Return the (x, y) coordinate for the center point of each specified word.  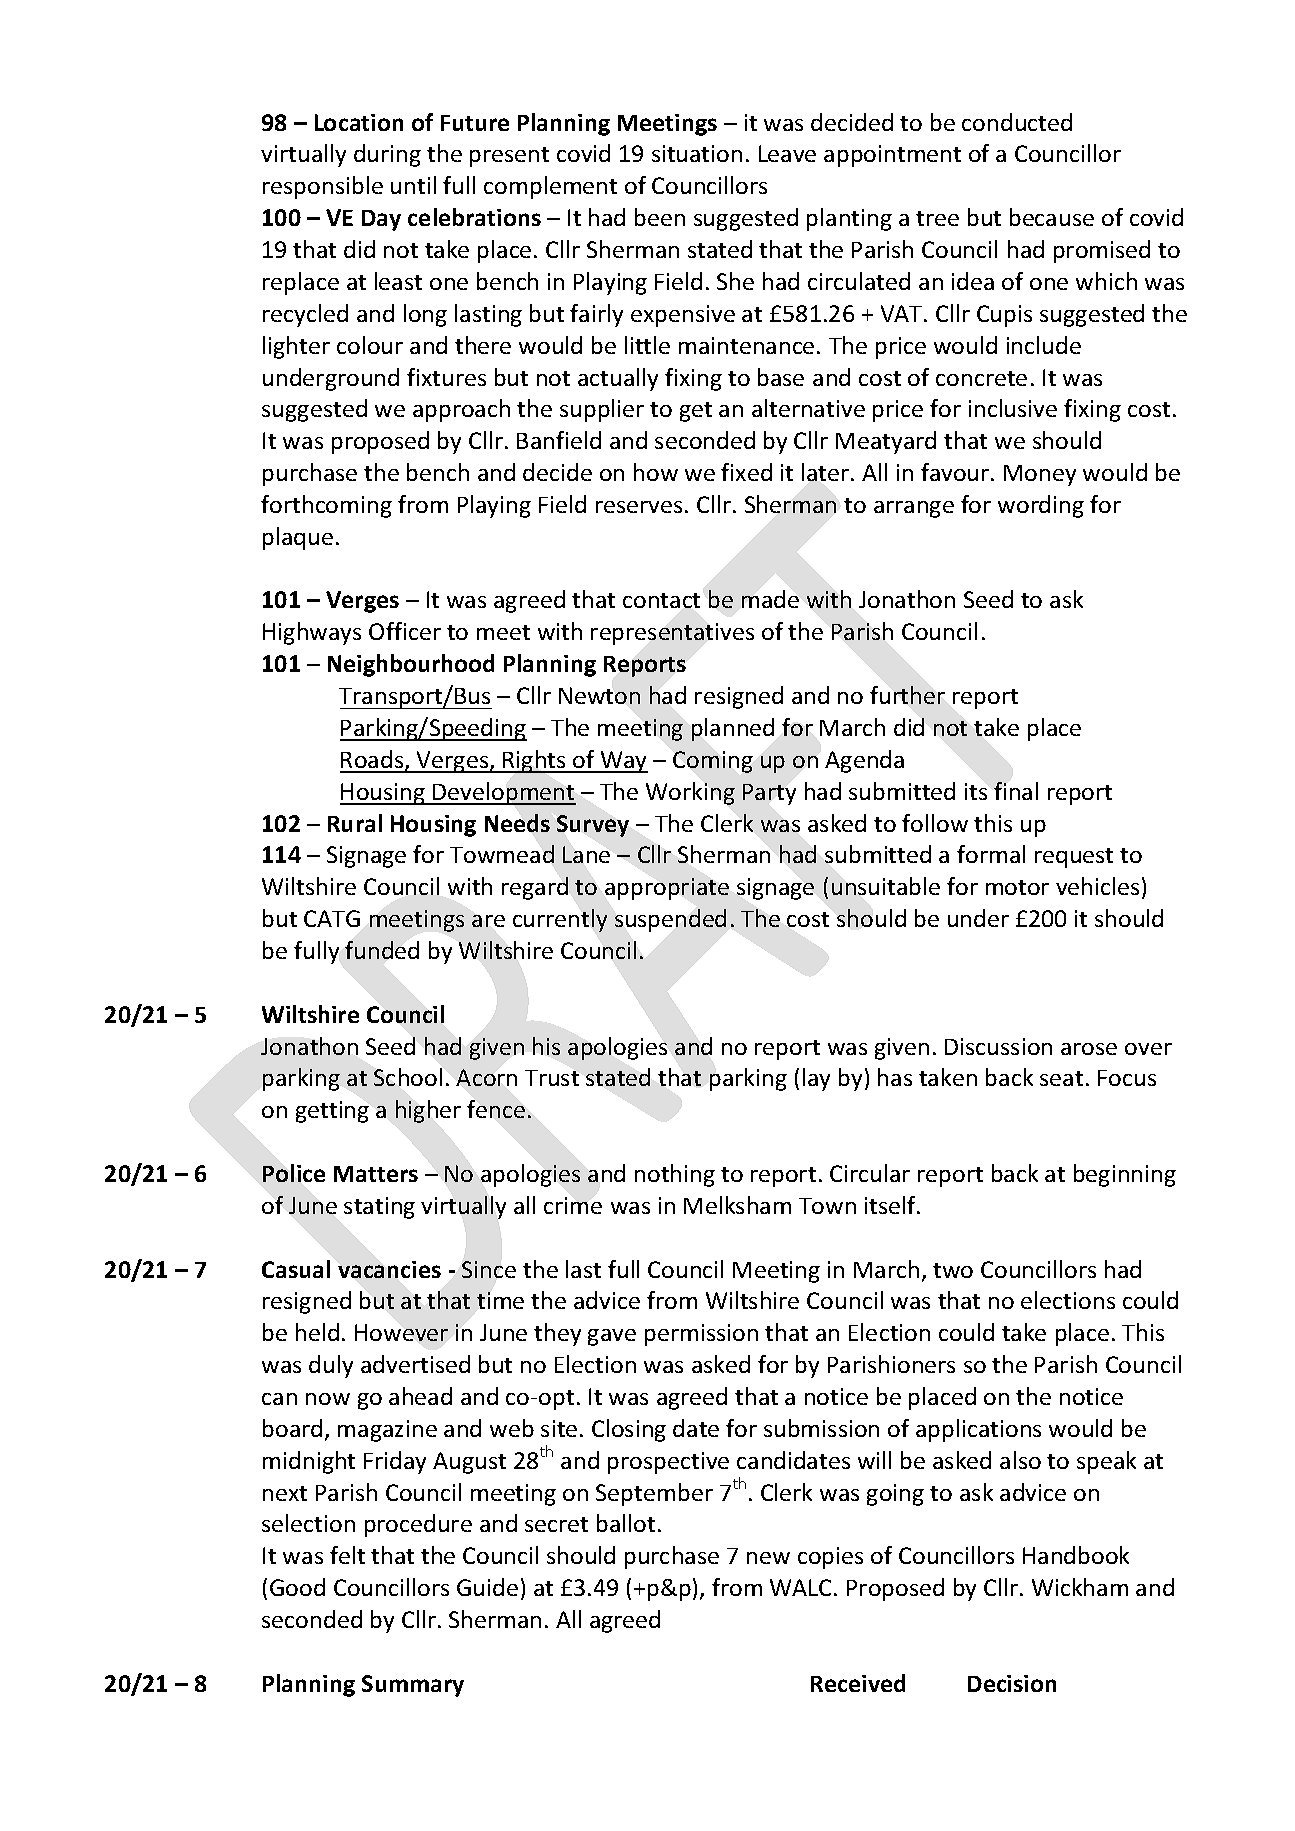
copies (830, 1558)
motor (1017, 887)
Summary (413, 1686)
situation (697, 153)
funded (382, 950)
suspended (670, 920)
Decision (1012, 1683)
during (387, 155)
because (1052, 217)
